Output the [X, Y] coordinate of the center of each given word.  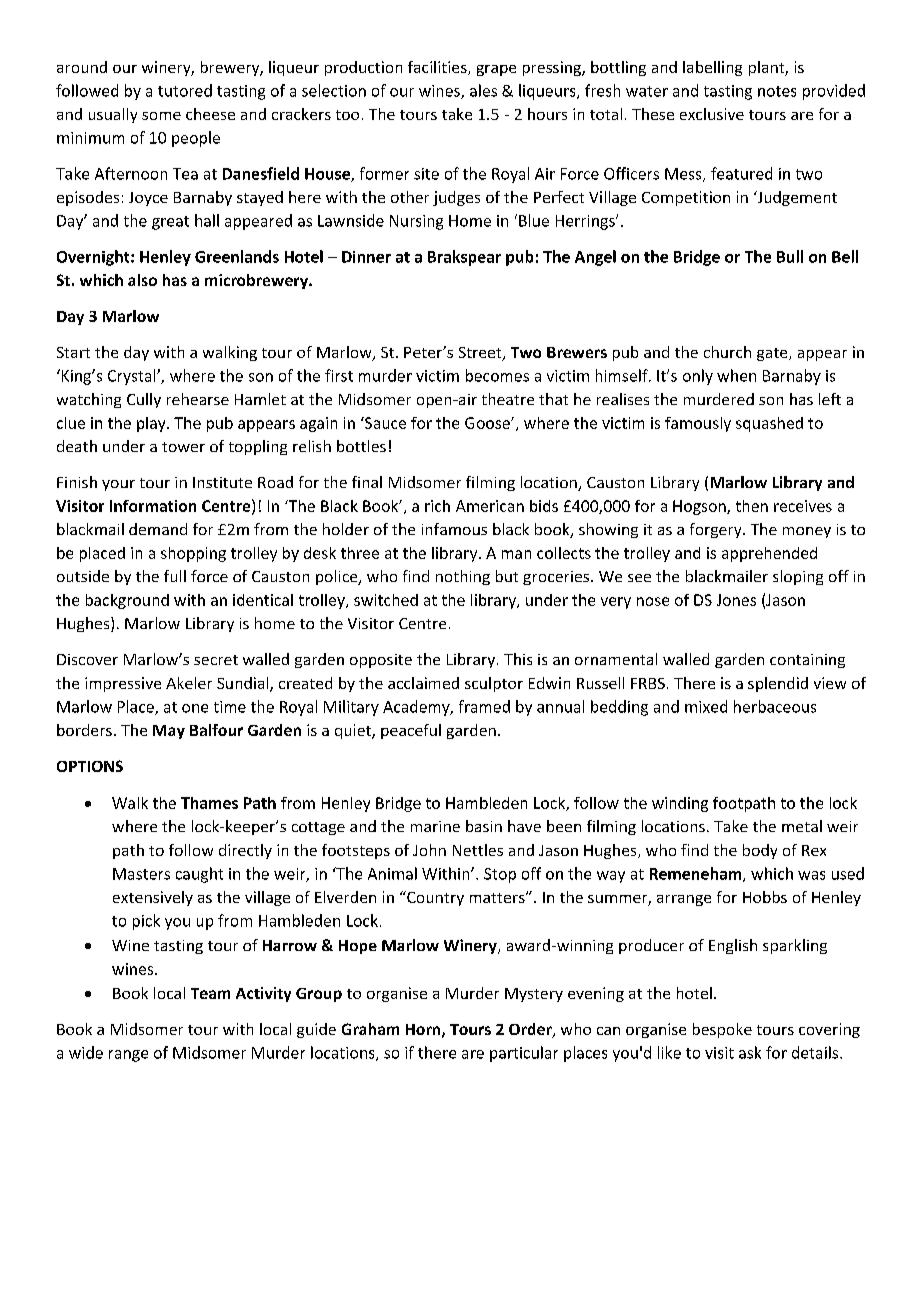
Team [210, 993]
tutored [185, 90]
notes [777, 91]
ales [483, 90]
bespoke [722, 1030]
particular [524, 1054]
